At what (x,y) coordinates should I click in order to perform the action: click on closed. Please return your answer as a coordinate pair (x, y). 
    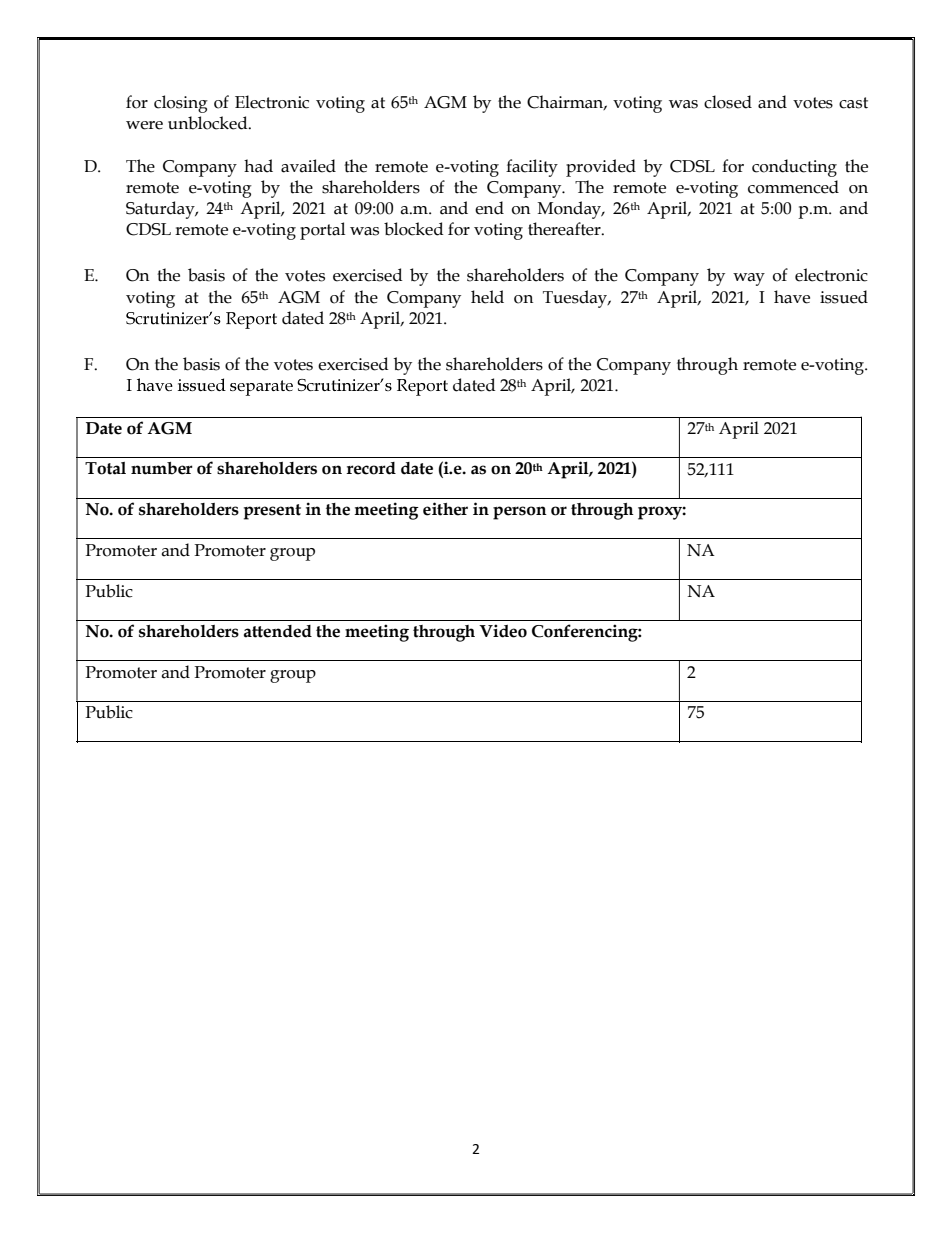
    Looking at the image, I should click on (728, 102).
